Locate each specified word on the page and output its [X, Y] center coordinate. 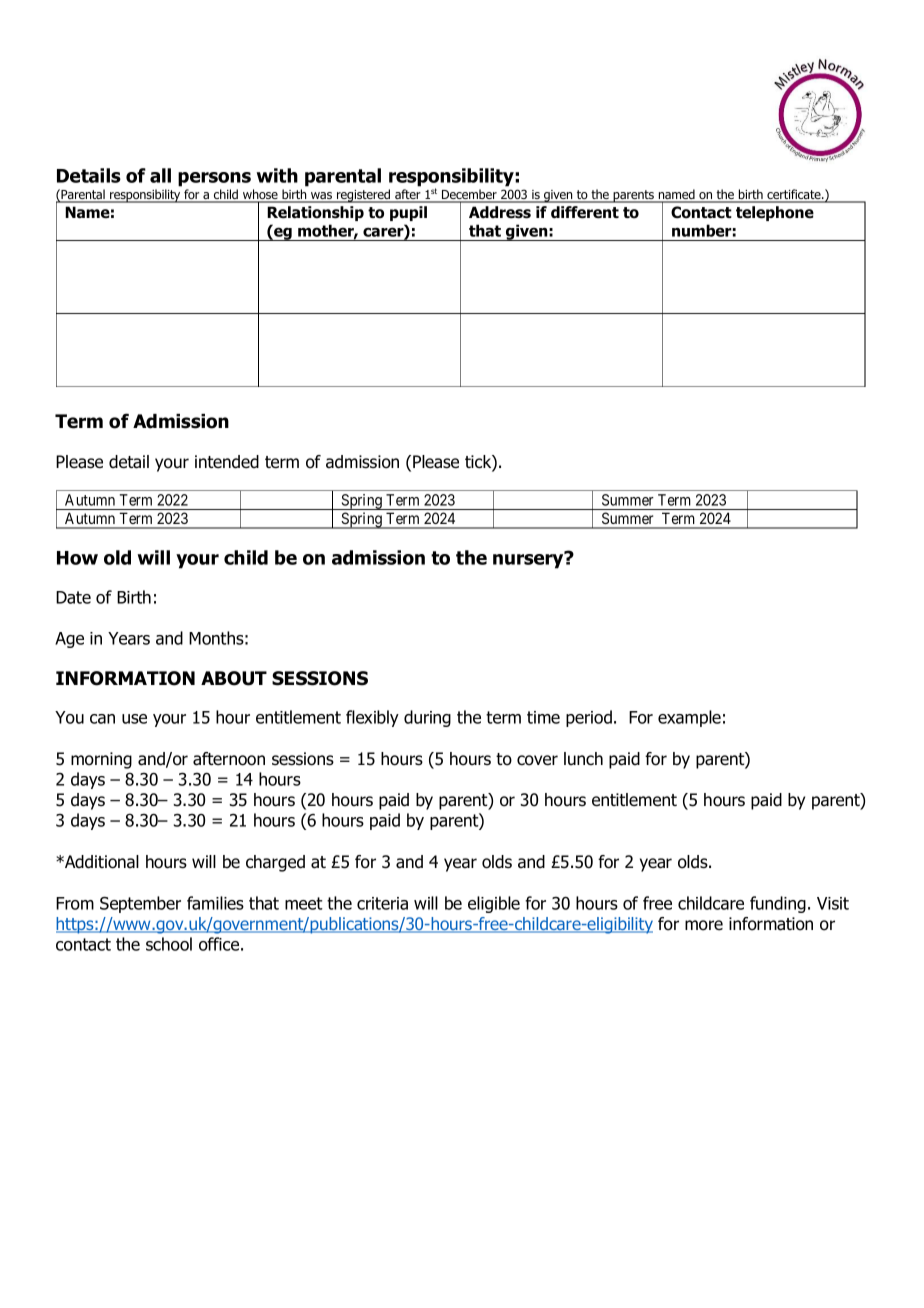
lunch [583, 759]
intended [227, 462]
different [585, 212]
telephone [775, 213]
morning [101, 760]
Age [69, 640]
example [689, 718]
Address [500, 212]
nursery [529, 560]
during [427, 718]
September [140, 904]
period [589, 718]
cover [537, 760]
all [160, 175]
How [77, 558]
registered [363, 196]
